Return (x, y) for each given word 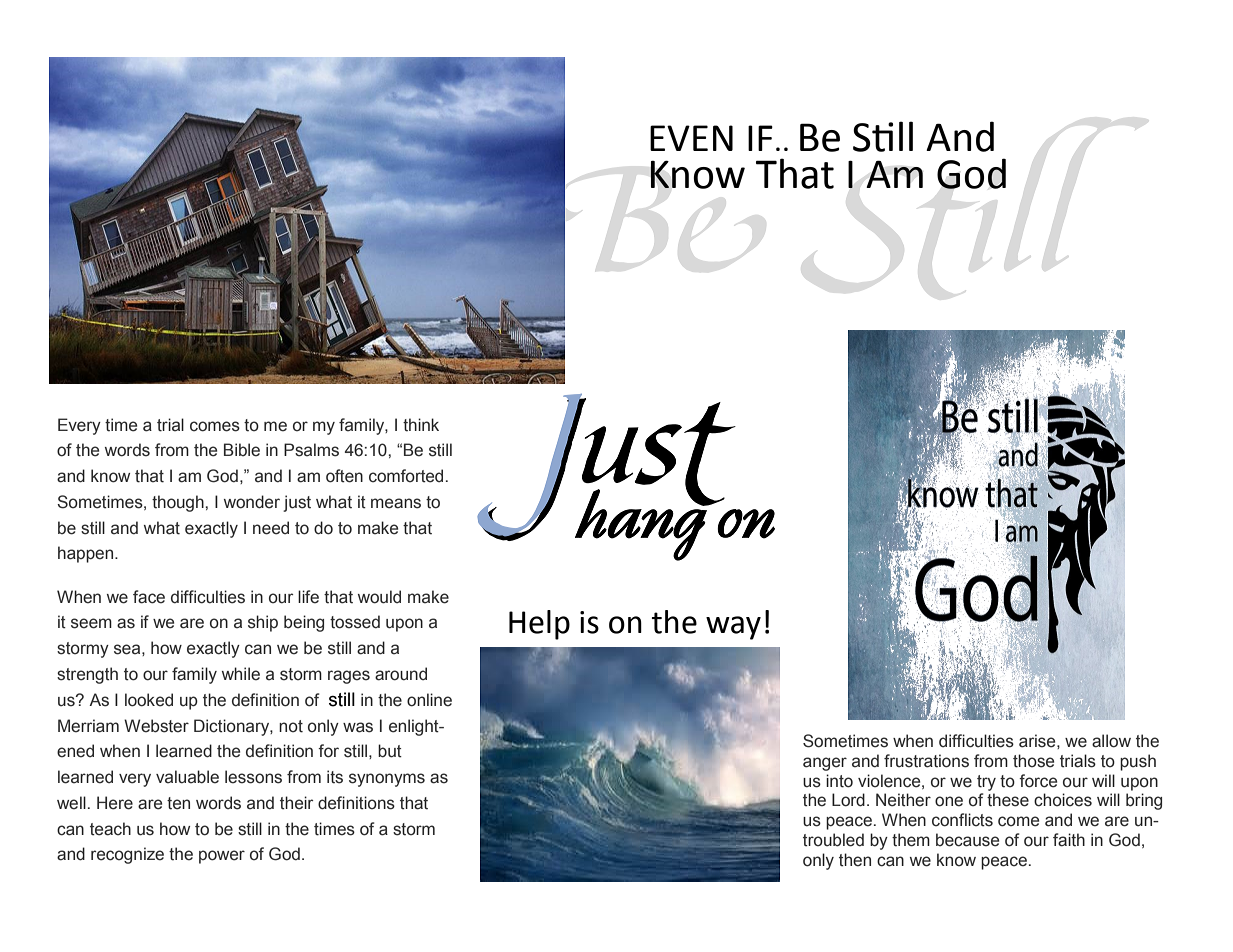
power (222, 857)
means (396, 503)
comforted (406, 476)
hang (641, 524)
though (179, 503)
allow (1111, 741)
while (241, 674)
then (855, 860)
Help (539, 625)
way (733, 628)
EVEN (691, 138)
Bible (242, 450)
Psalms (311, 450)
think (421, 425)
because (967, 840)
